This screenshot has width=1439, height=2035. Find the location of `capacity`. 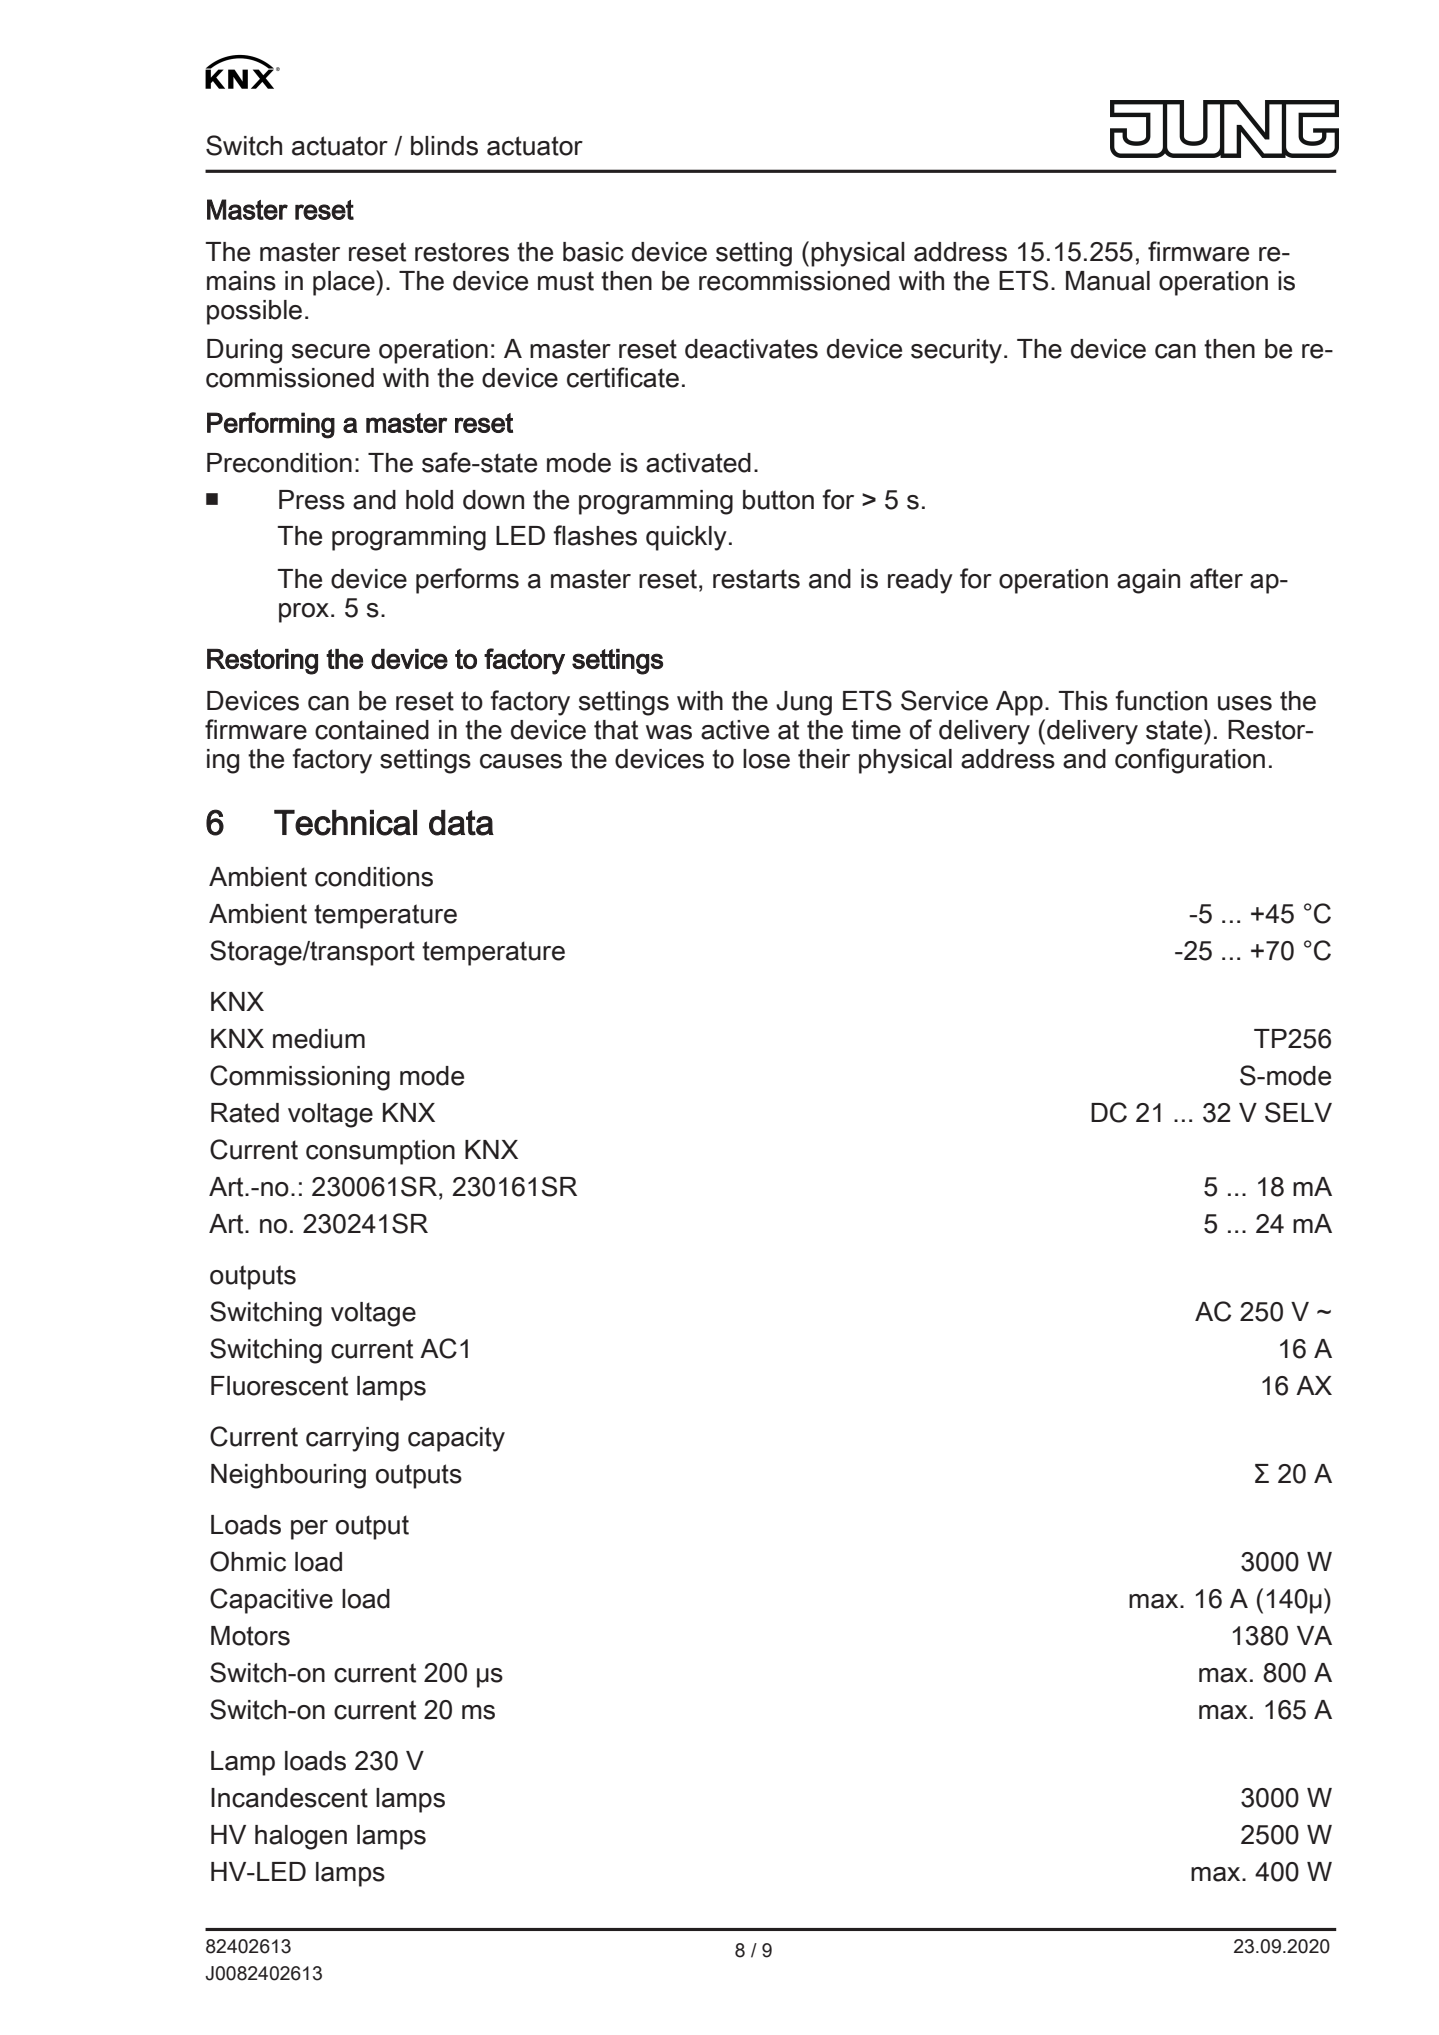

capacity is located at coordinates (456, 1439).
